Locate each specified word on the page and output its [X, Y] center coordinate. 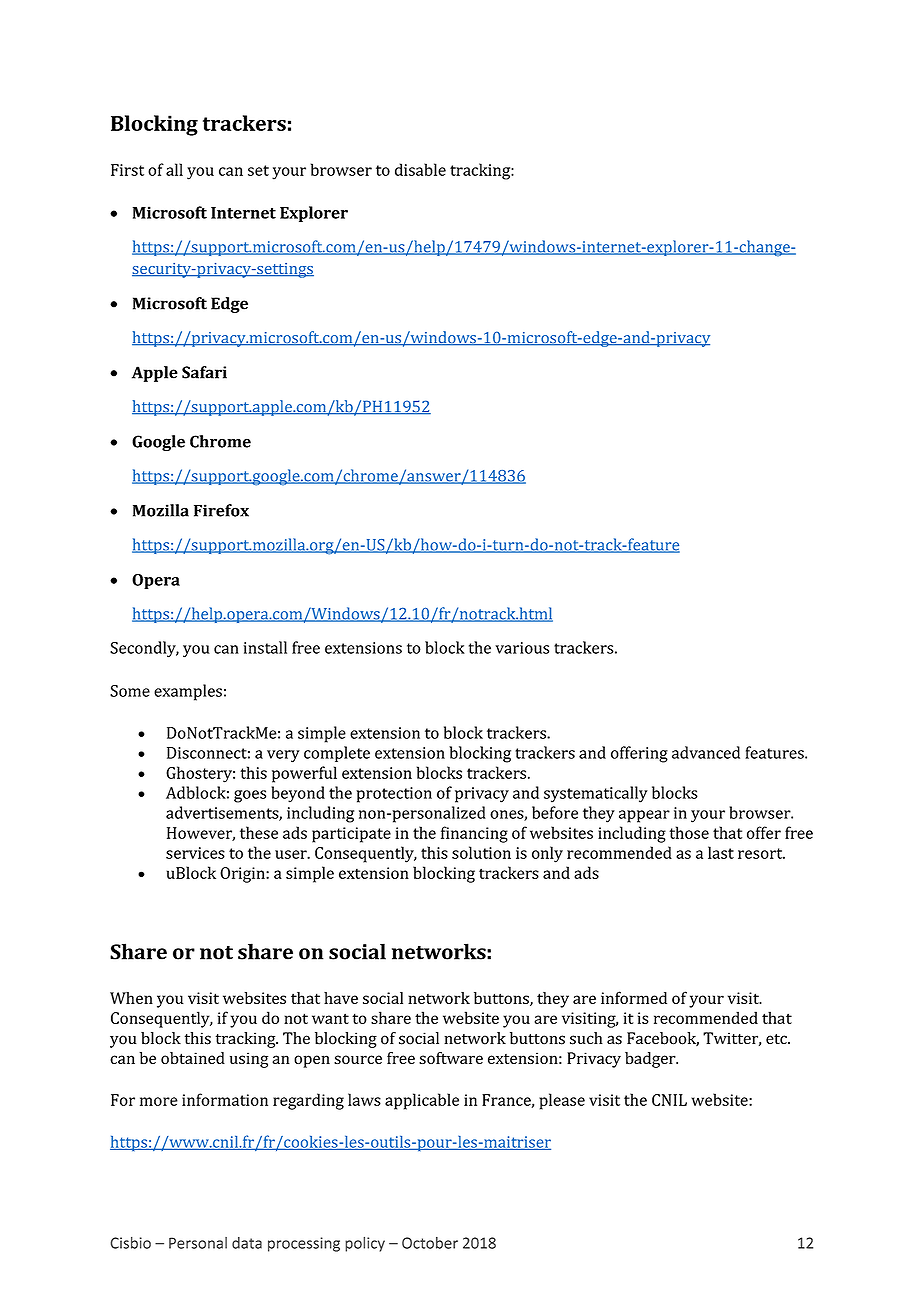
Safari [204, 372]
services [195, 853]
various [522, 648]
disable [420, 169]
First [127, 170]
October [430, 1243]
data [247, 1243]
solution [481, 852]
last [721, 852]
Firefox [221, 510]
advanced [706, 752]
